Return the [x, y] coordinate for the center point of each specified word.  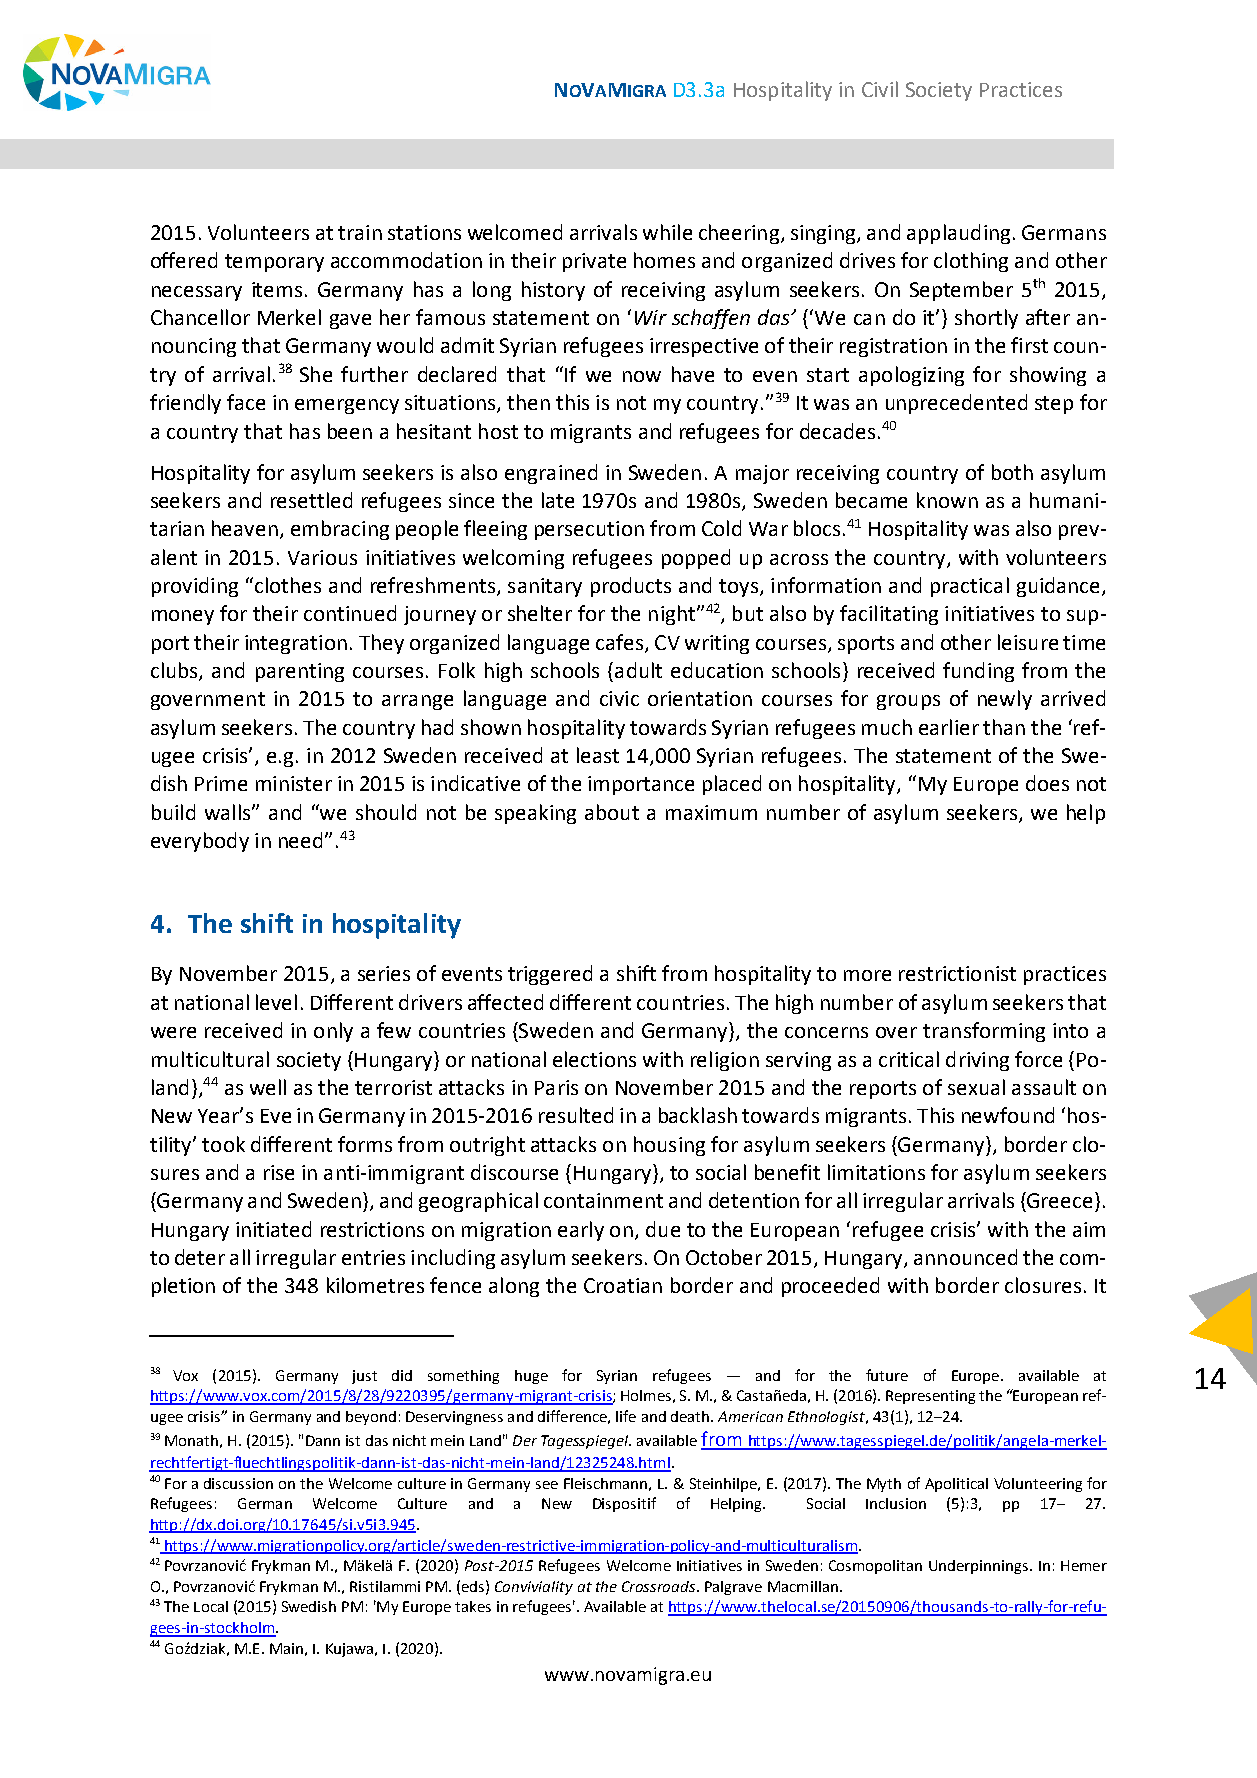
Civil [880, 89]
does [1047, 783]
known [947, 500]
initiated [273, 1229]
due [663, 1229]
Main [286, 1648]
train [360, 232]
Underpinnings [978, 1567]
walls [229, 812]
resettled [311, 500]
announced [965, 1257]
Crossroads [660, 1586]
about [612, 812]
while [667, 232]
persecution [589, 530]
